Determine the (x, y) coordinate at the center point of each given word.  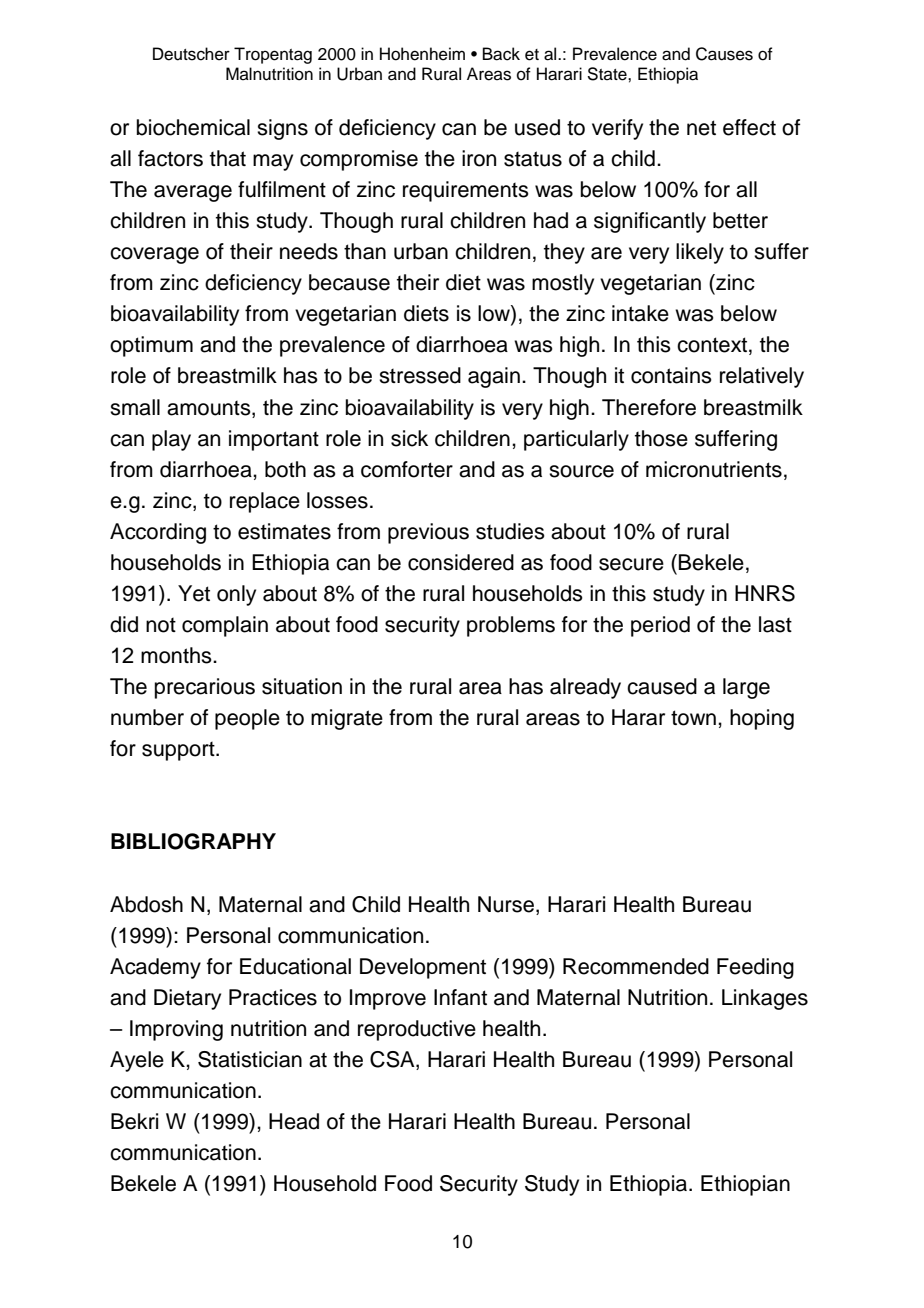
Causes (724, 54)
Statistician (250, 1059)
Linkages (765, 999)
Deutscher (191, 54)
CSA (393, 1060)
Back (501, 54)
